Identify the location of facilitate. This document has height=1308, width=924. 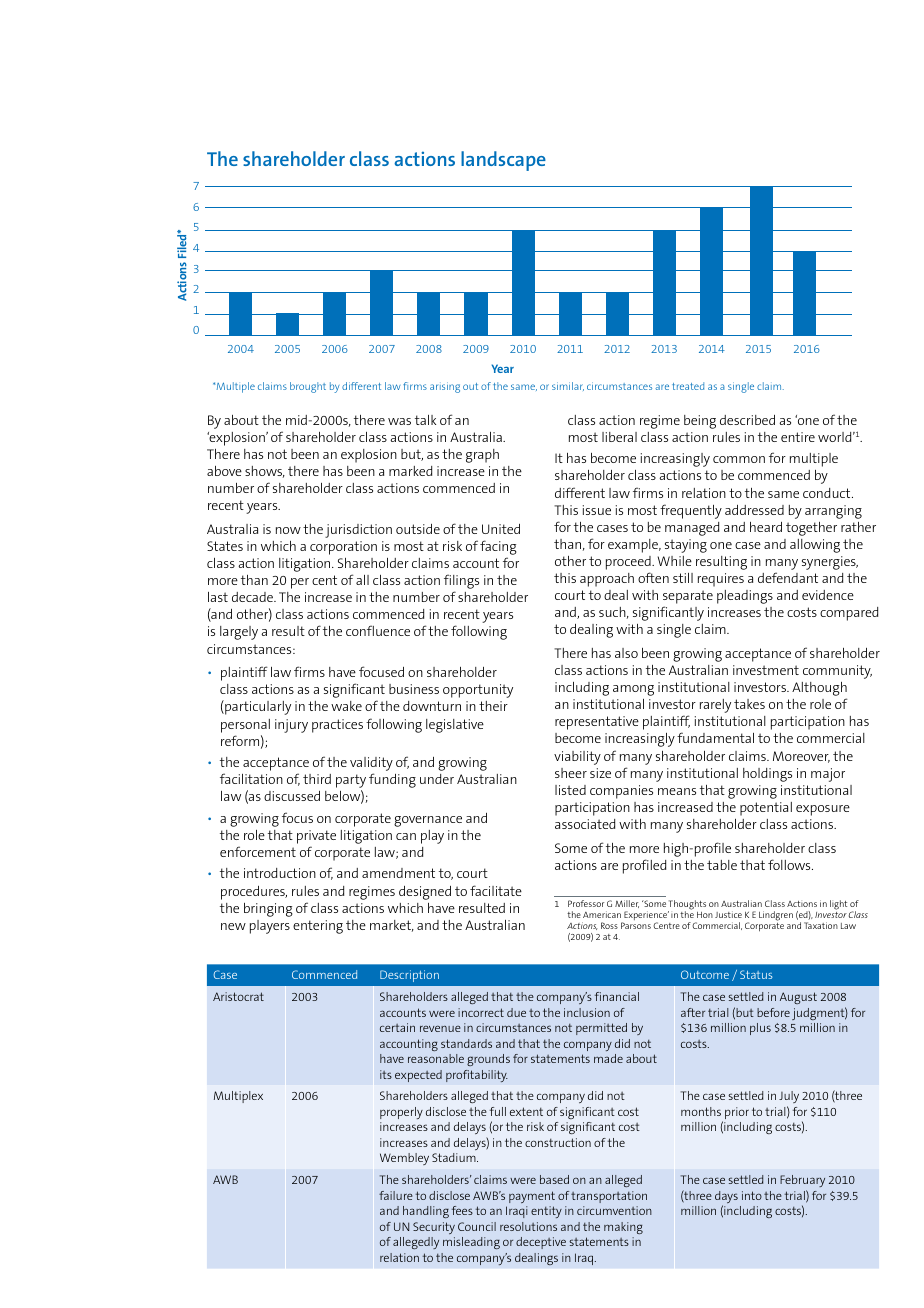
(496, 890).
